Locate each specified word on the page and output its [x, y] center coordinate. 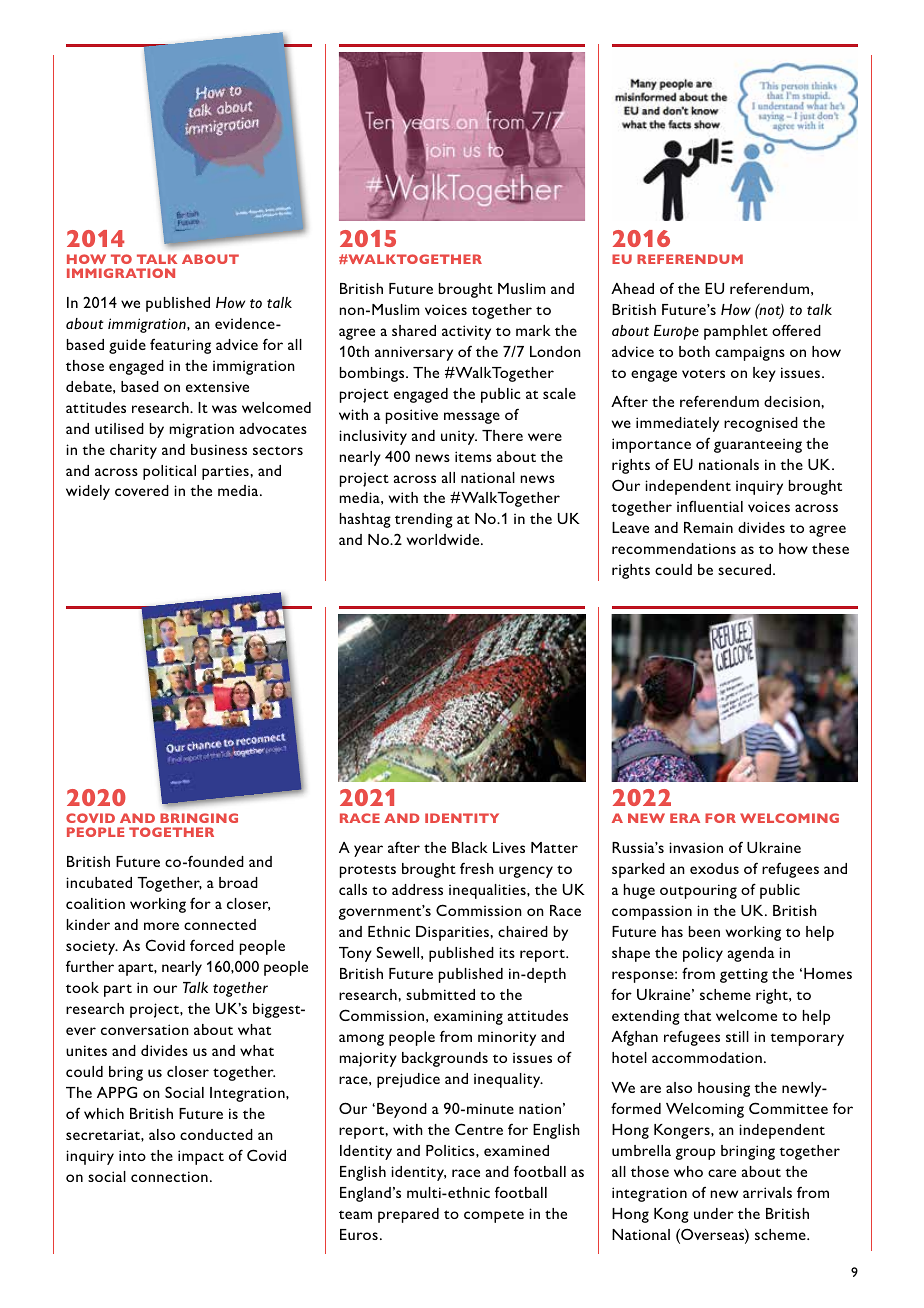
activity [466, 332]
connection [169, 1176]
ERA [685, 818]
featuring [180, 346]
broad [238, 882]
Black [470, 847]
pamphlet [736, 332]
